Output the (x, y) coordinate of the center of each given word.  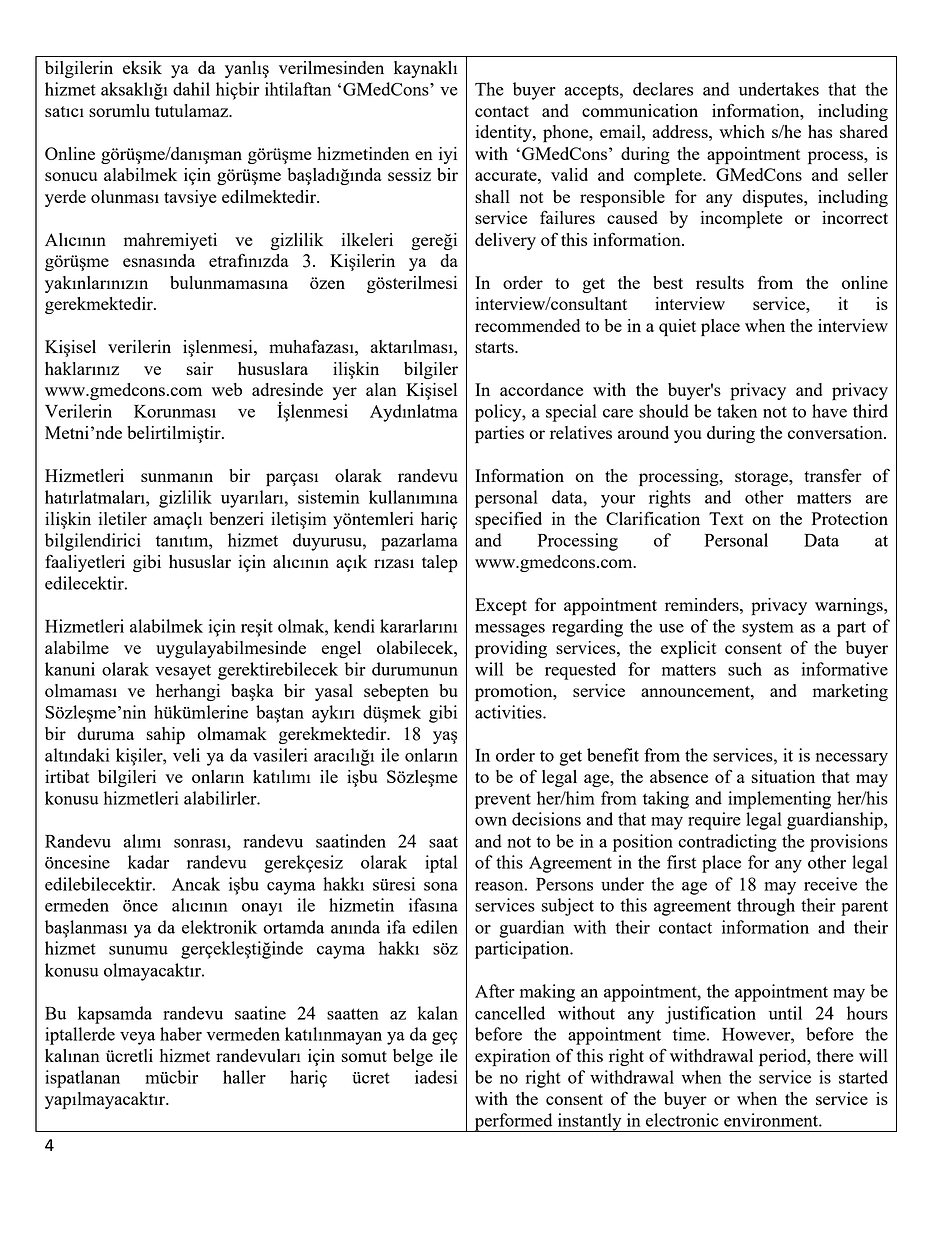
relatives (581, 432)
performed (513, 1122)
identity (504, 133)
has (820, 131)
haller (244, 1077)
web (227, 389)
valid (569, 174)
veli (186, 755)
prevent (503, 801)
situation (783, 776)
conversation (836, 432)
